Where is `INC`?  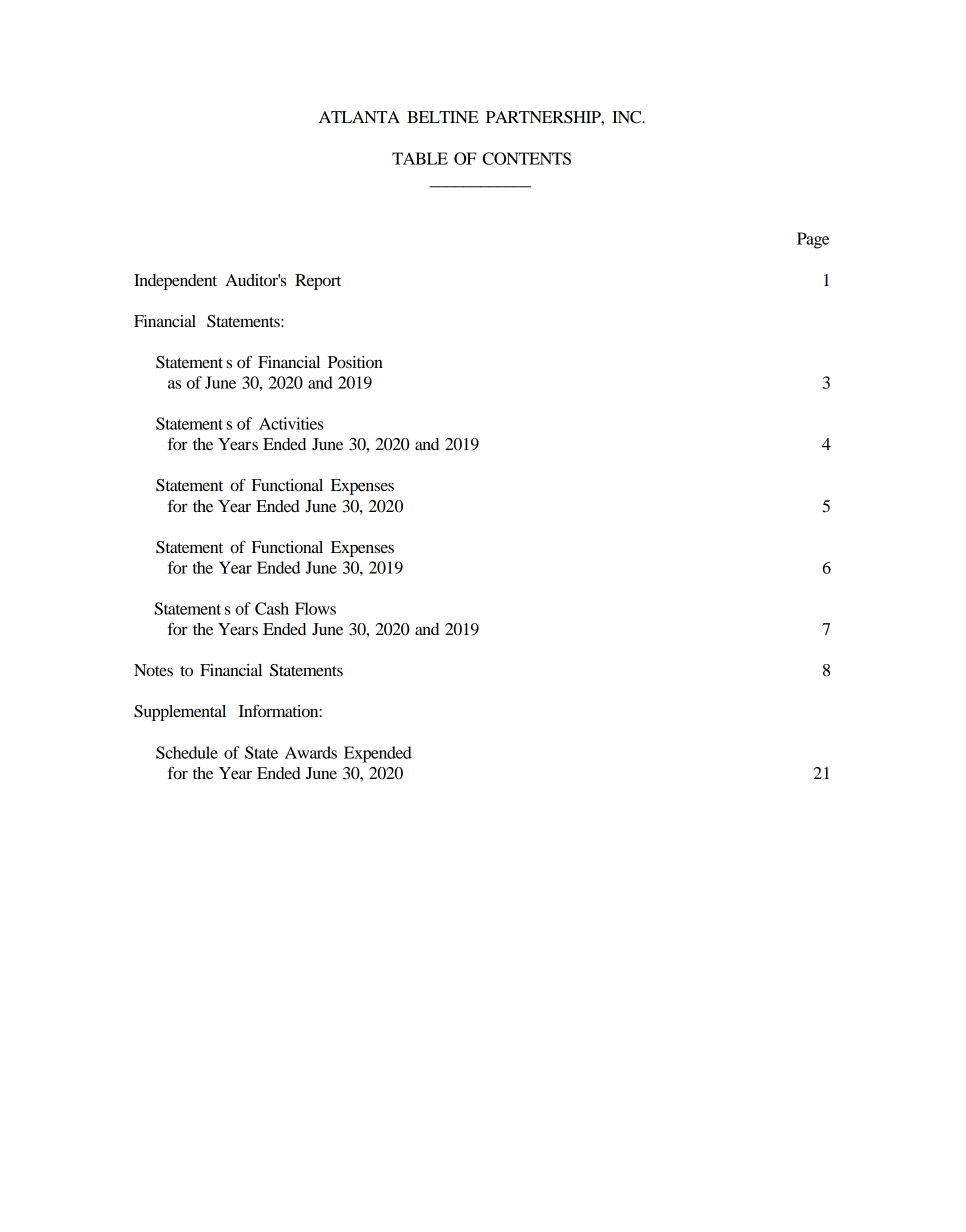
INC is located at coordinates (628, 117).
